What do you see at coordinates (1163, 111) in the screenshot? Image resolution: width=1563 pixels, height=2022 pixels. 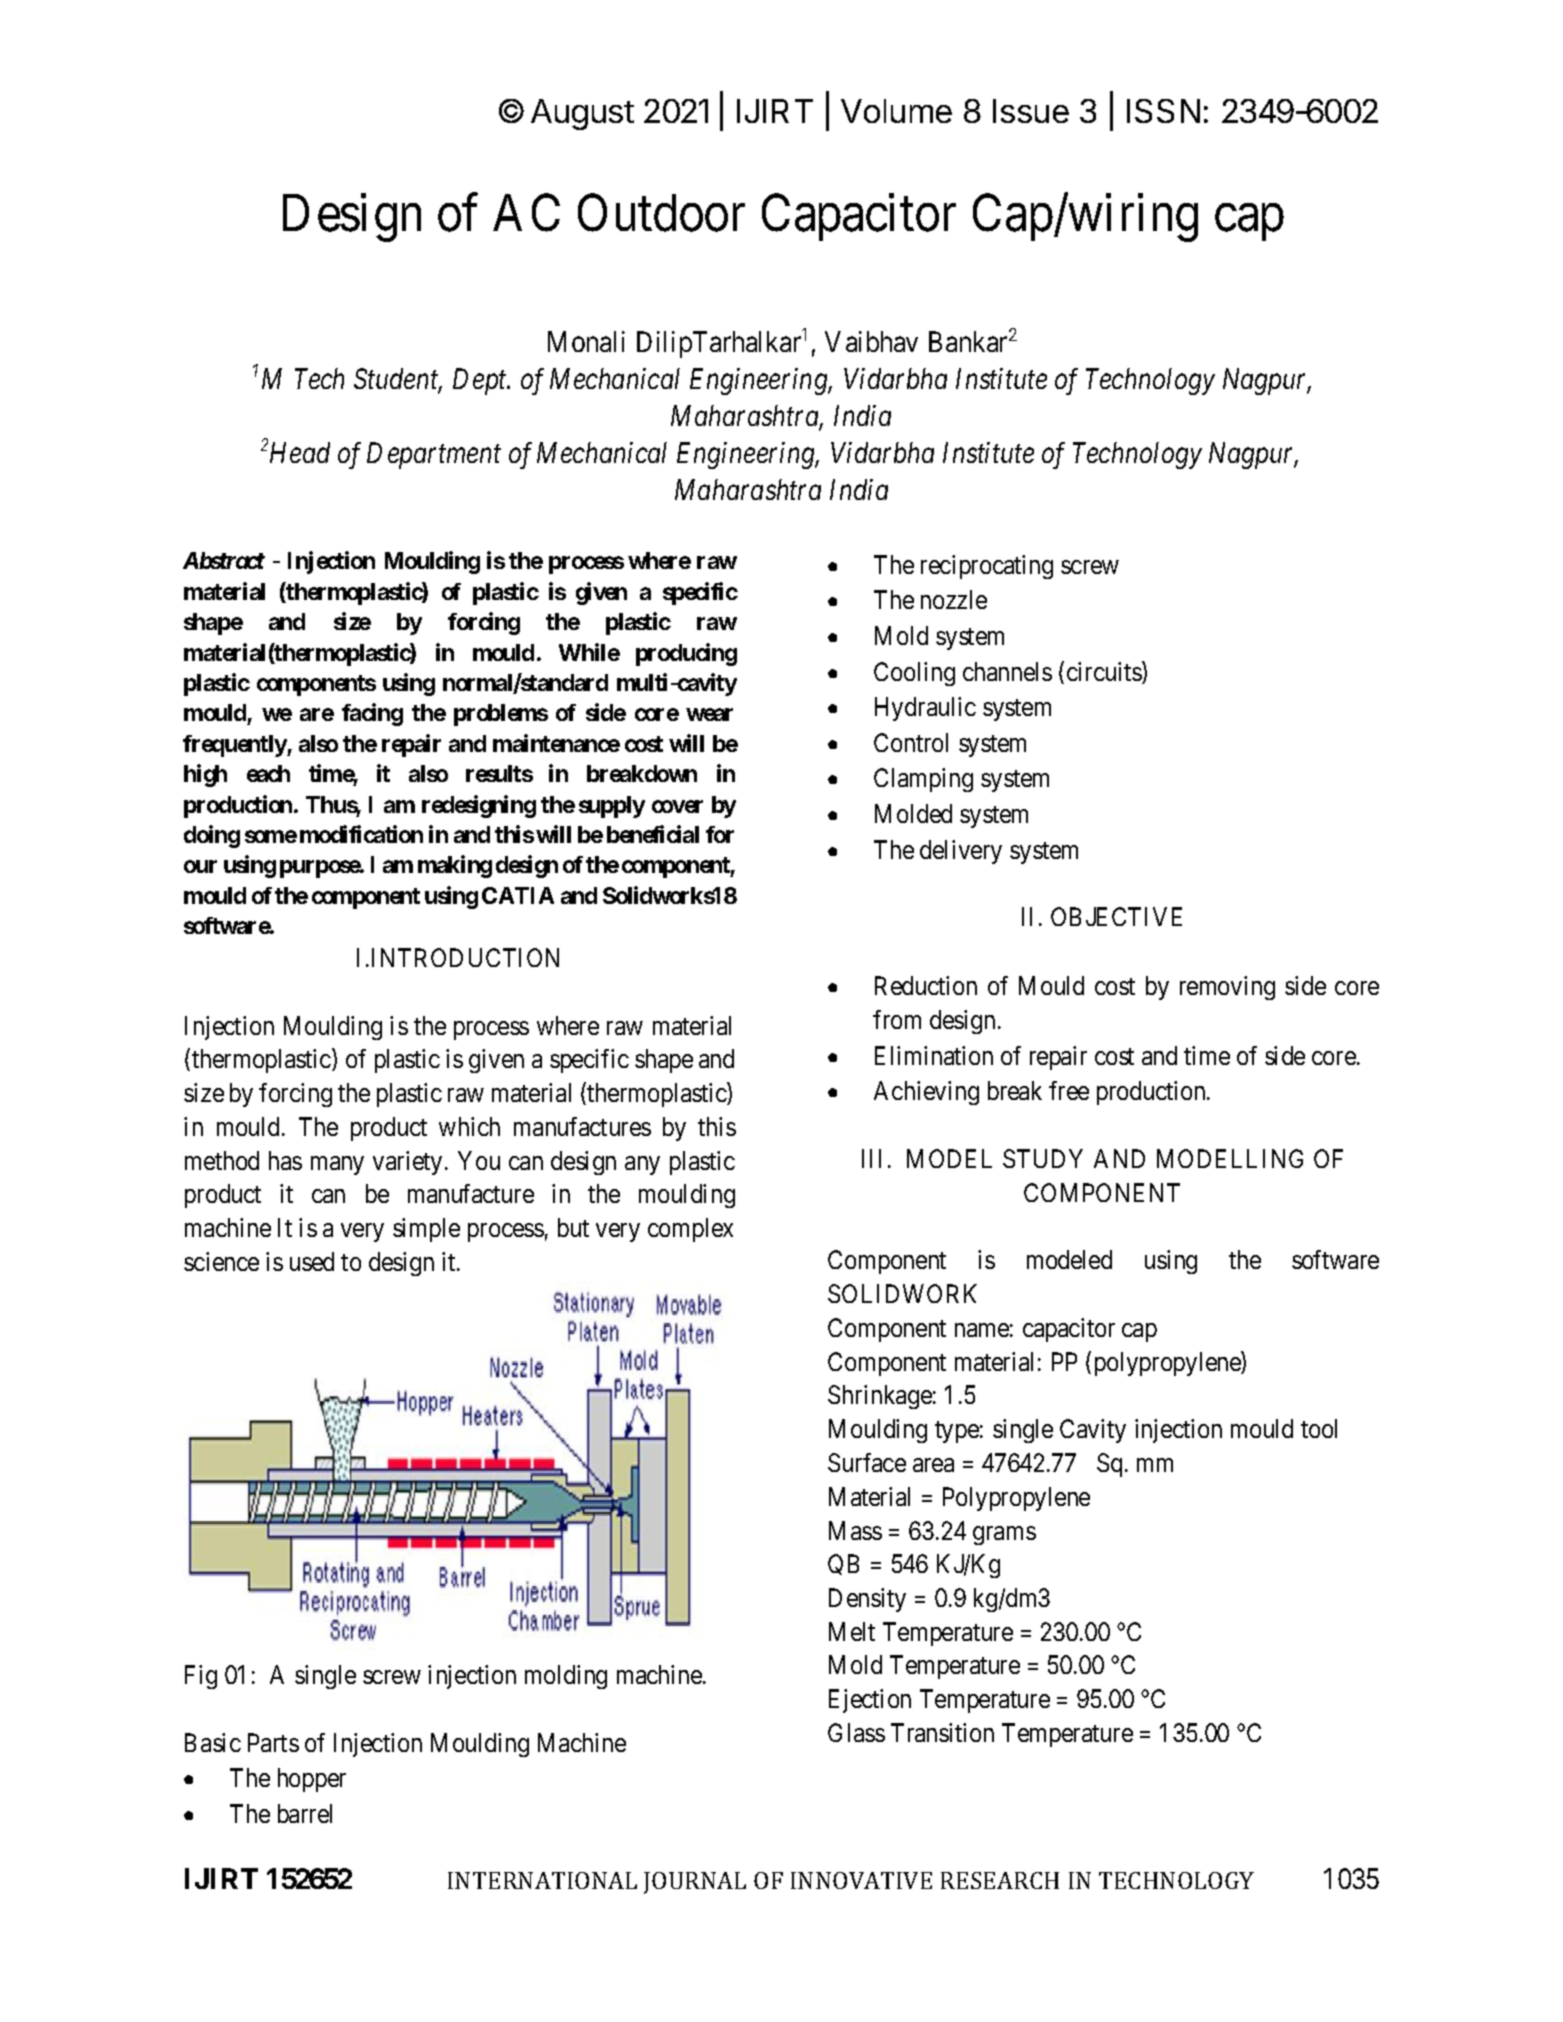 I see `ISSN` at bounding box center [1163, 111].
